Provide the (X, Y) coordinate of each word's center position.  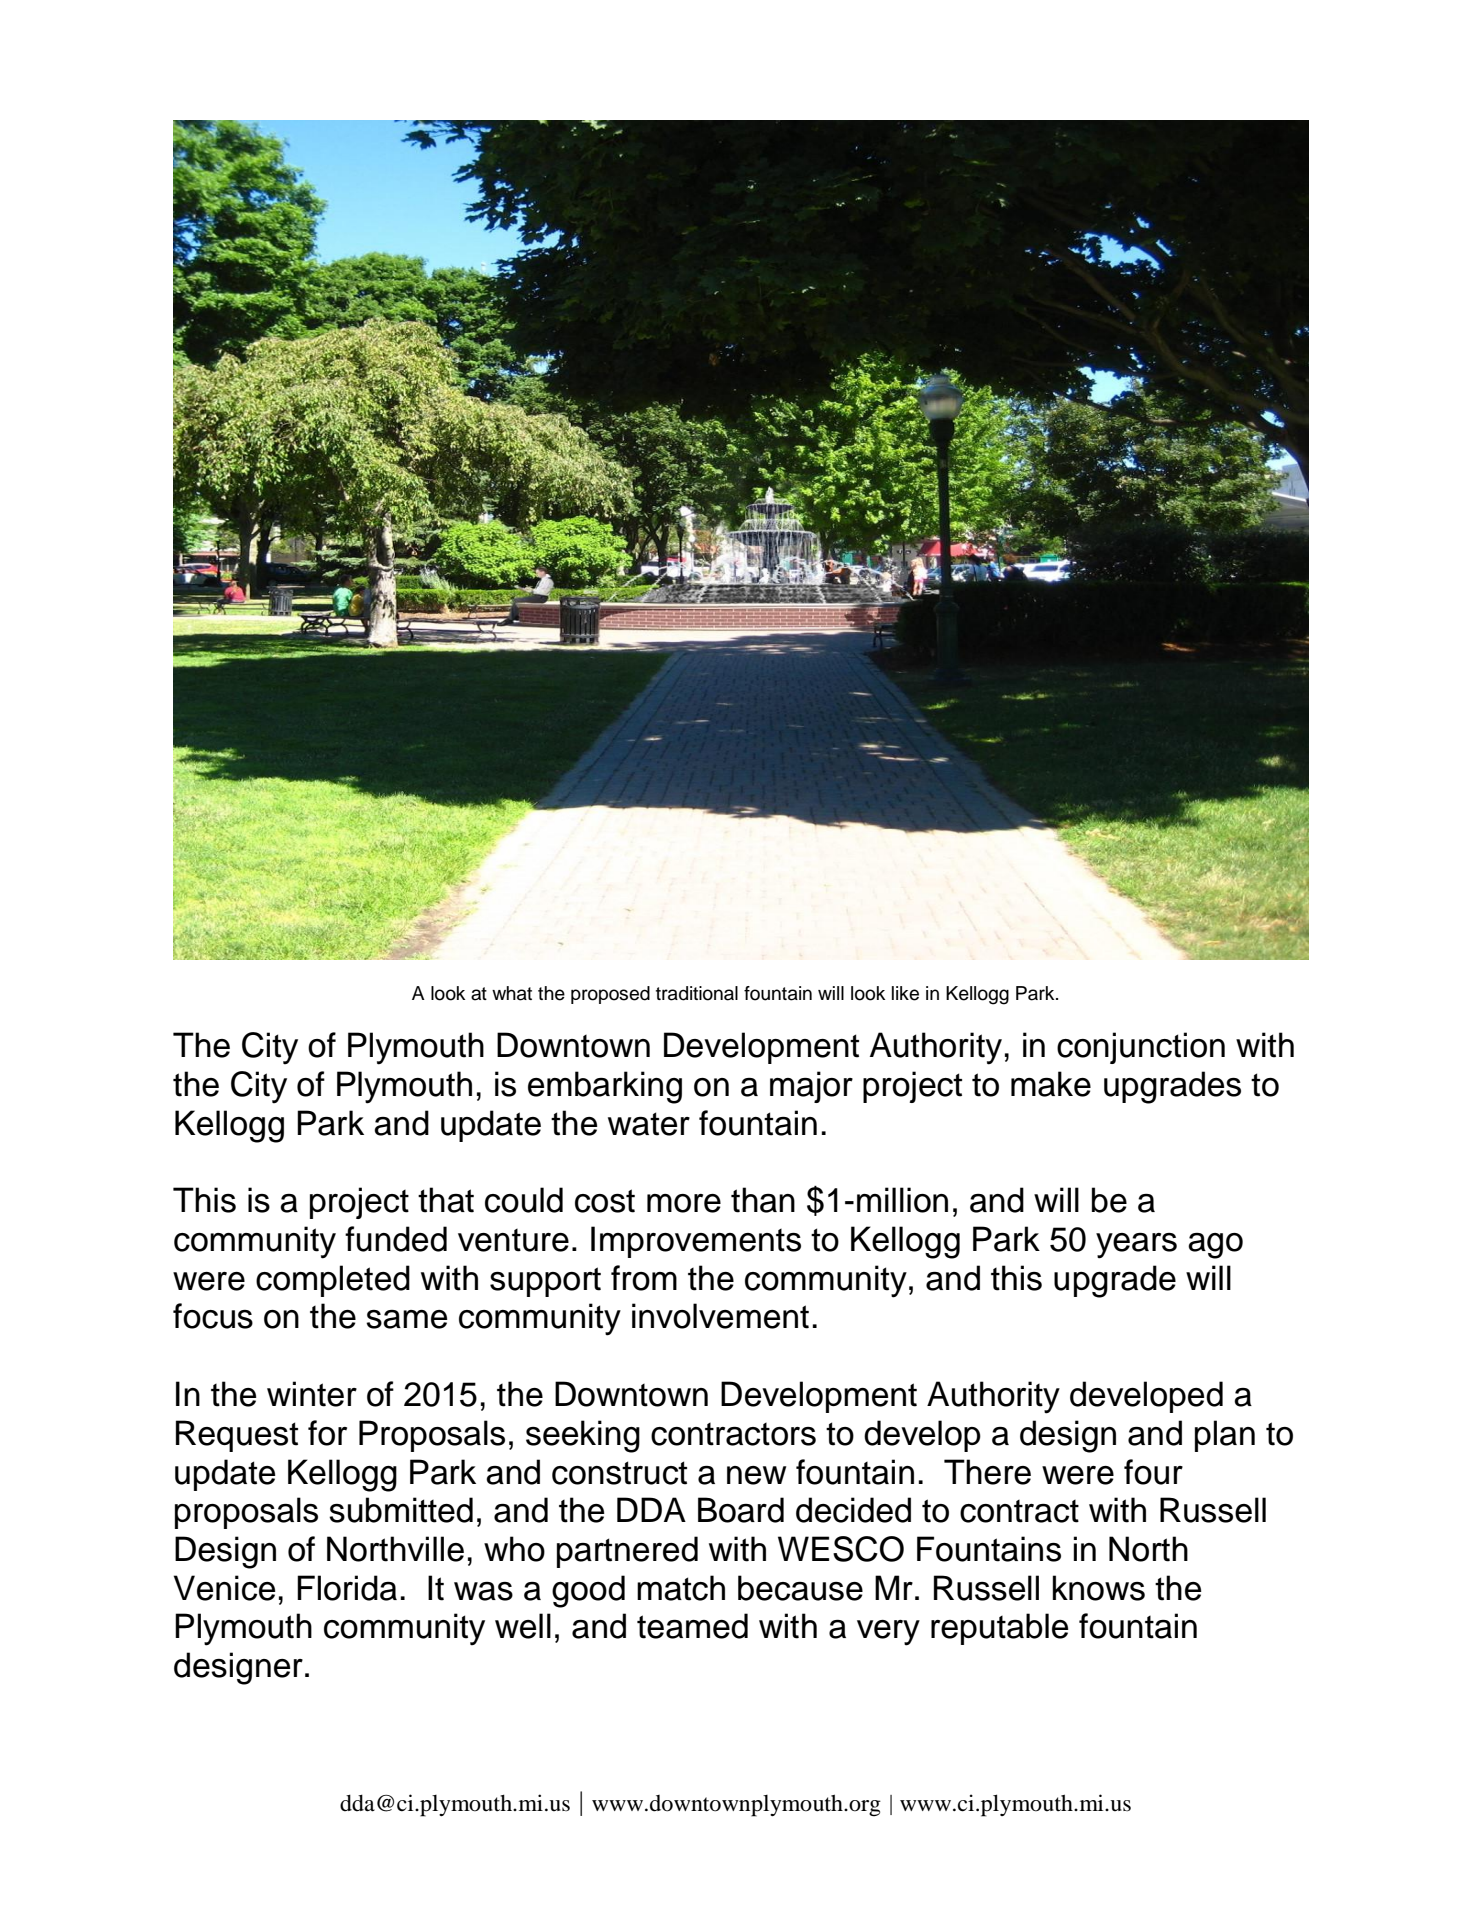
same (407, 1319)
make (1051, 1084)
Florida (347, 1588)
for (327, 1433)
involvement (720, 1316)
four (1153, 1472)
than (763, 1200)
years (1136, 1246)
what (512, 993)
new (756, 1475)
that (446, 1200)
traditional (697, 993)
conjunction (1141, 1048)
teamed (692, 1626)
